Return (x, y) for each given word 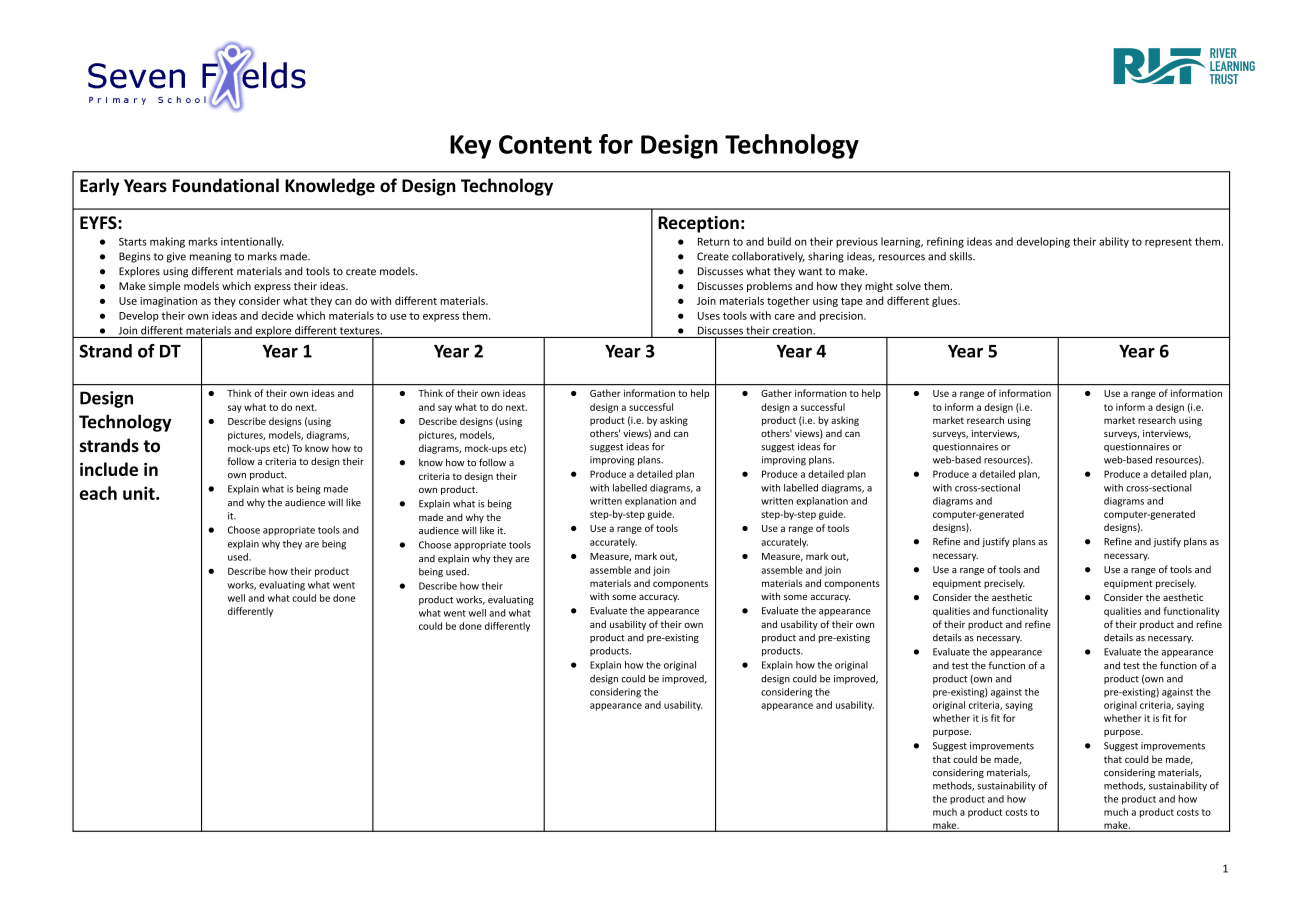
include (109, 469)
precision (842, 317)
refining (945, 242)
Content (545, 144)
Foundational (226, 185)
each (98, 493)
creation (793, 330)
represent (1168, 243)
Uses (709, 316)
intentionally (252, 242)
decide (277, 315)
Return (714, 242)
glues (946, 301)
